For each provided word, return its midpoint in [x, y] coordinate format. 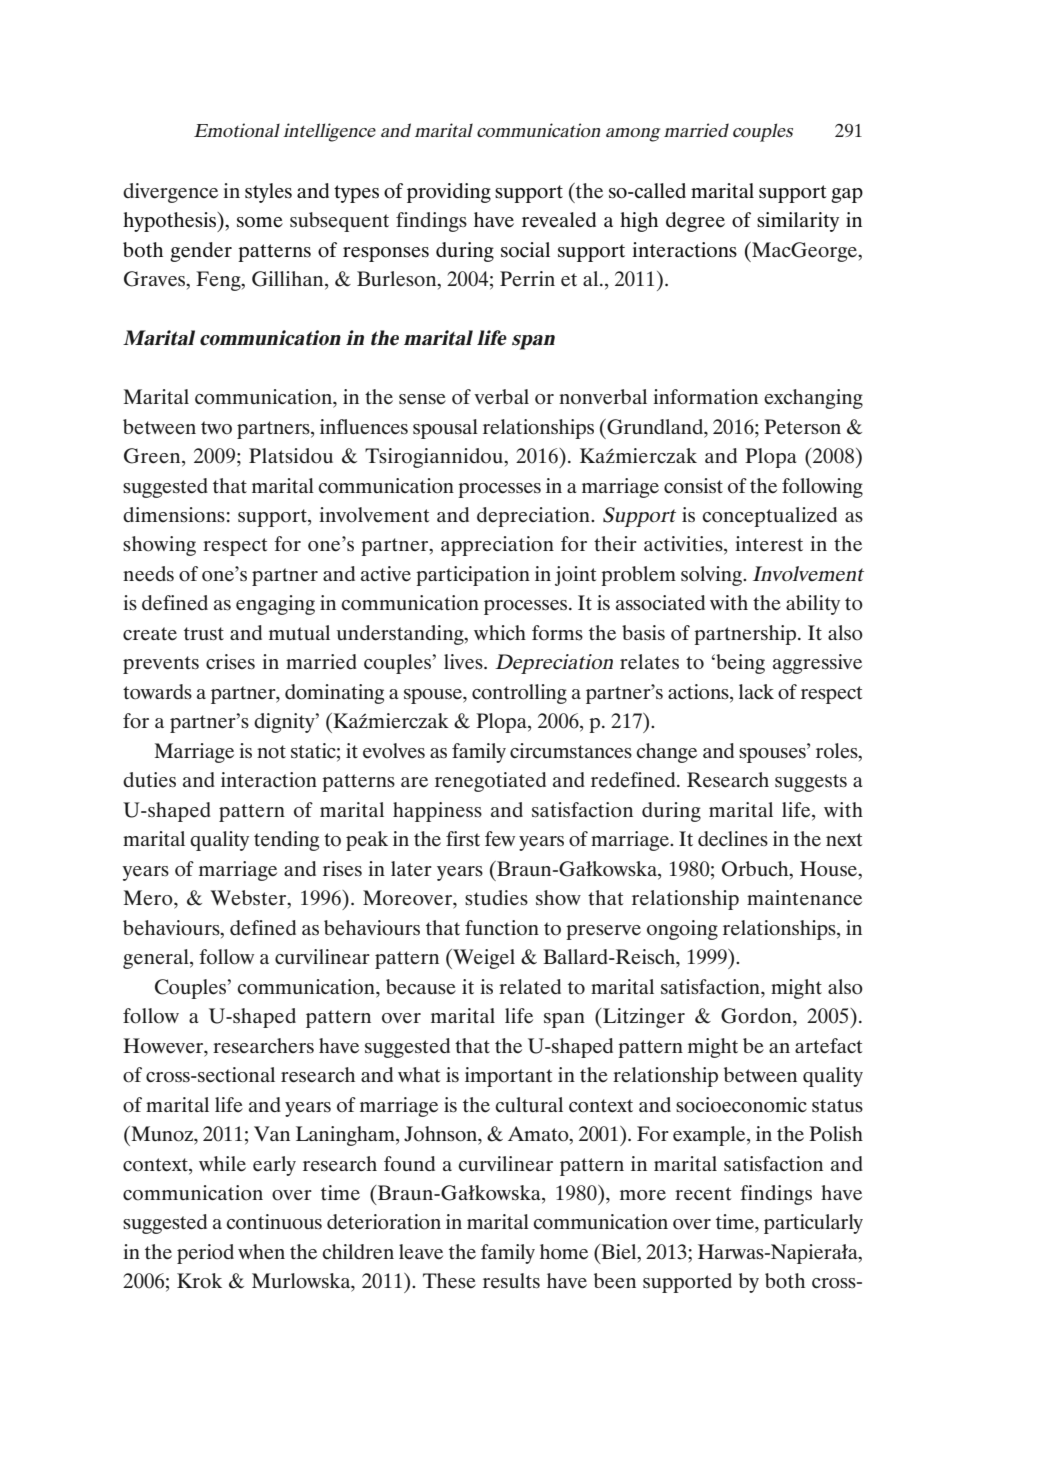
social [525, 250]
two [216, 428]
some [260, 222]
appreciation [497, 546]
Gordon [757, 1016]
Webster [249, 899]
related [530, 986]
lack [756, 692]
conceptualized [769, 517]
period [205, 1254]
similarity [798, 222]
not [271, 752]
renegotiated [490, 782]
